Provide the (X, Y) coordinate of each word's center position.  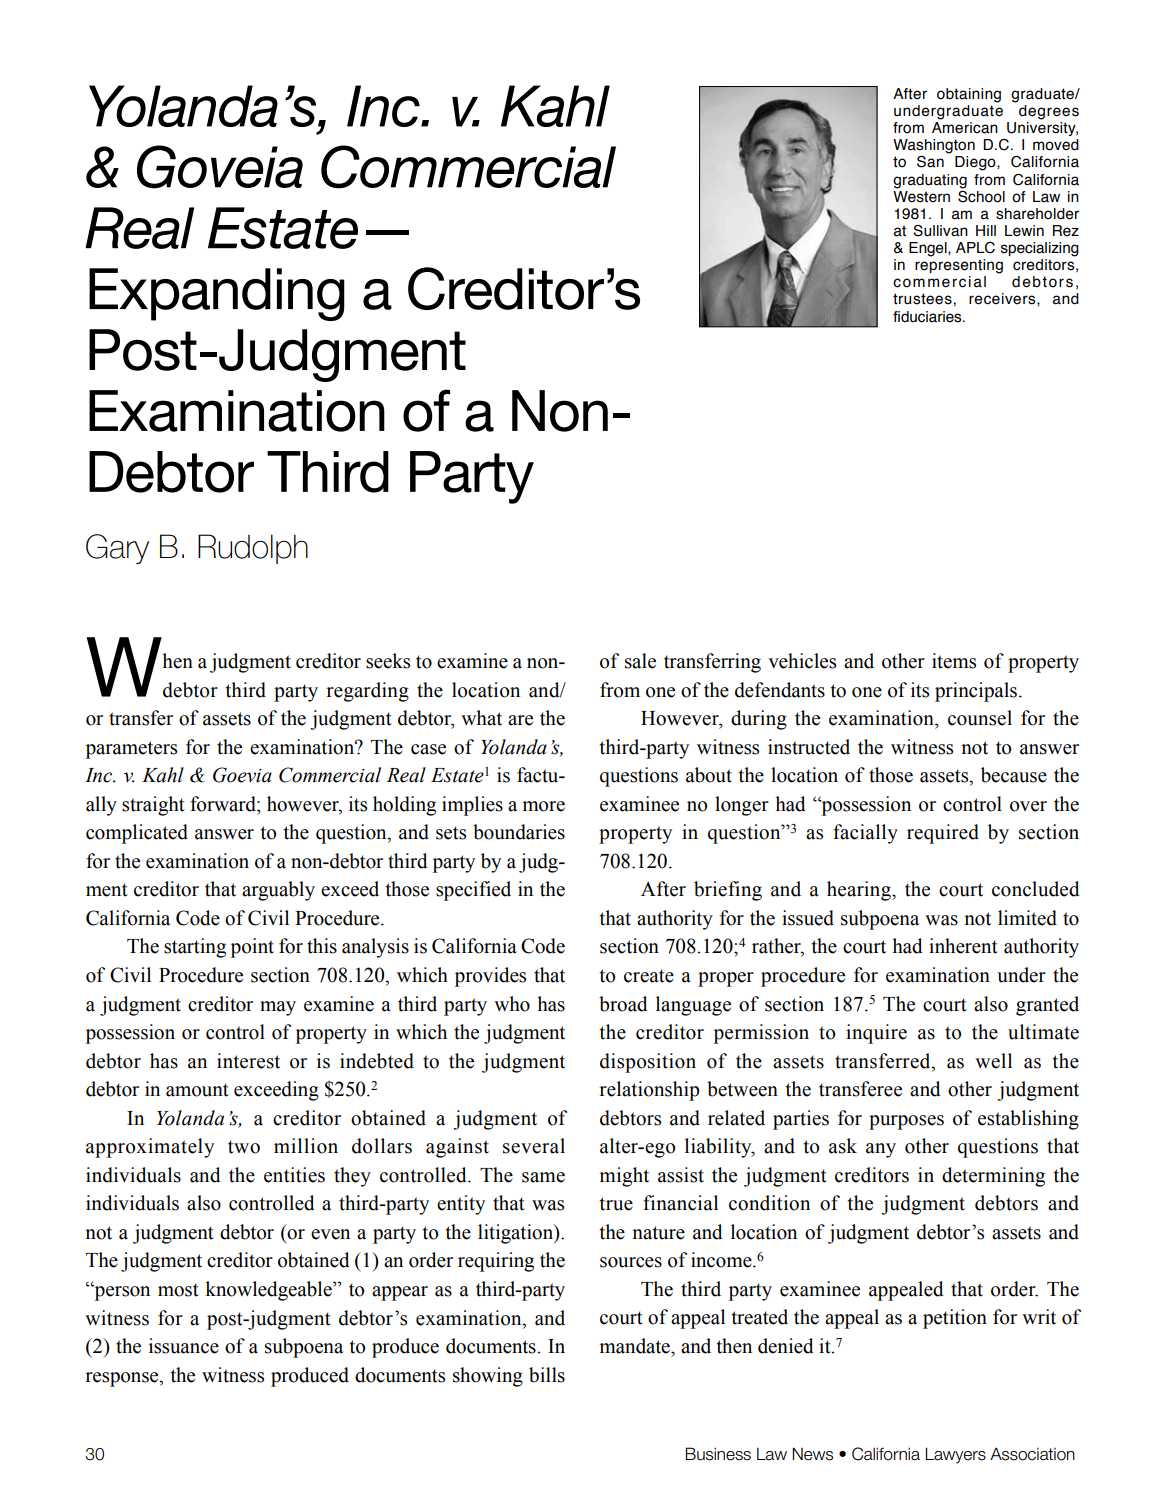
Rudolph (253, 549)
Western (921, 195)
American (965, 128)
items (954, 661)
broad (623, 1004)
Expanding (217, 294)
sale (640, 661)
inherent (963, 946)
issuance (184, 1346)
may (278, 1008)
